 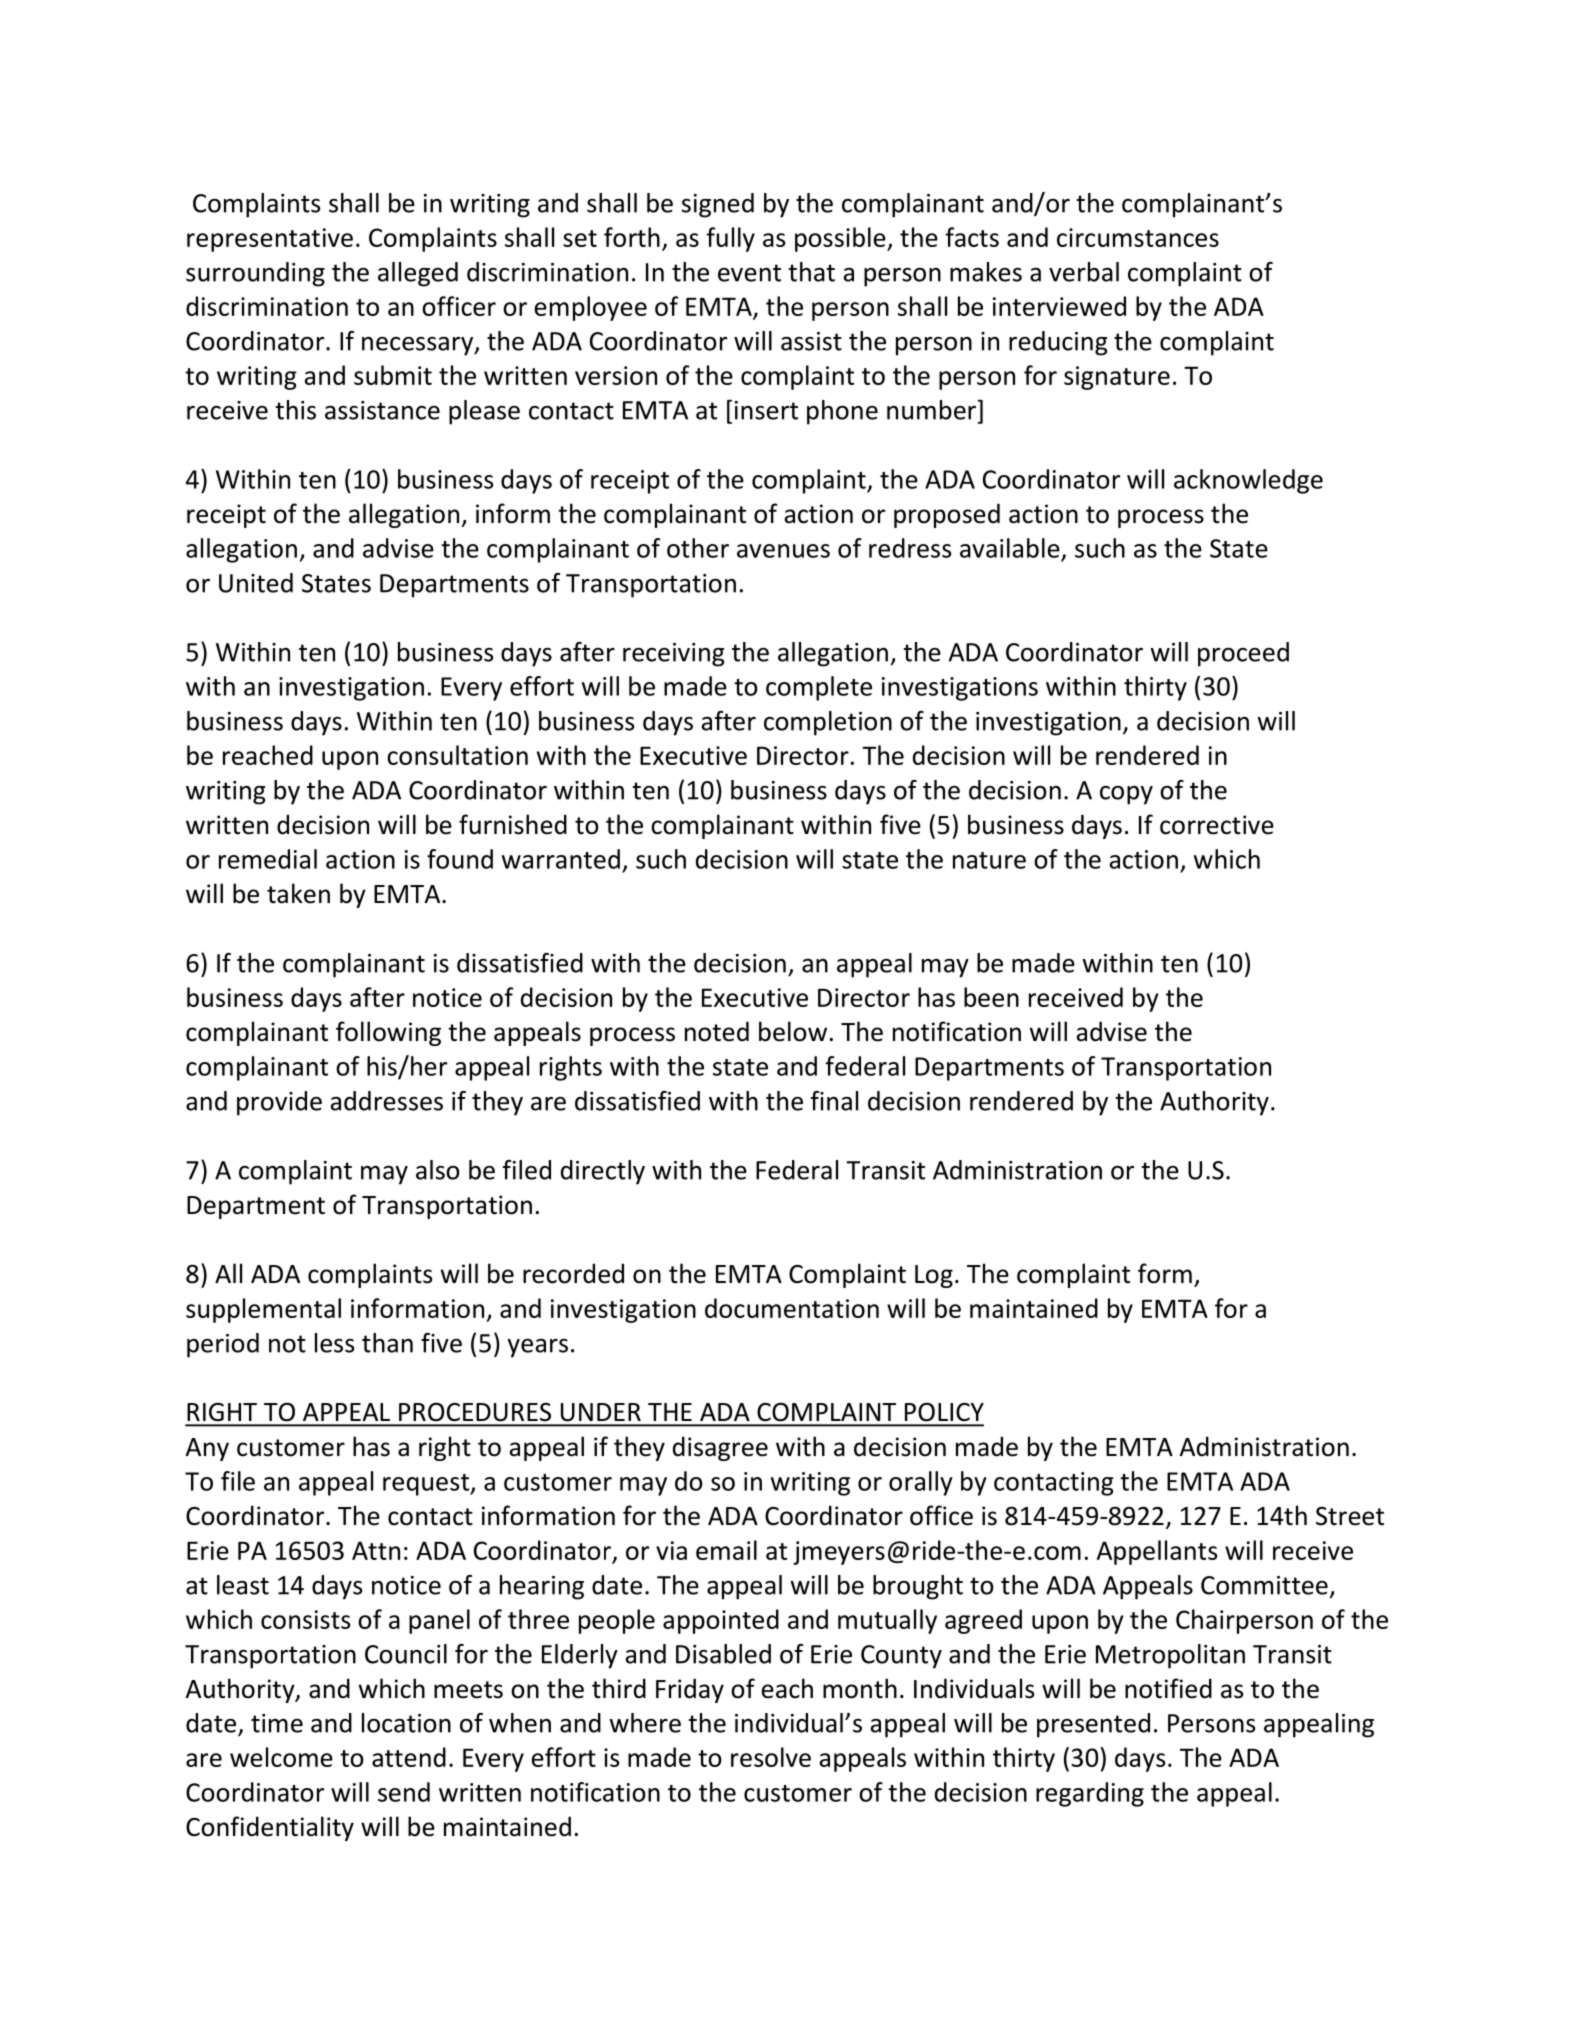 What do you see at coordinates (771, 1757) in the screenshot?
I see `resolve` at bounding box center [771, 1757].
